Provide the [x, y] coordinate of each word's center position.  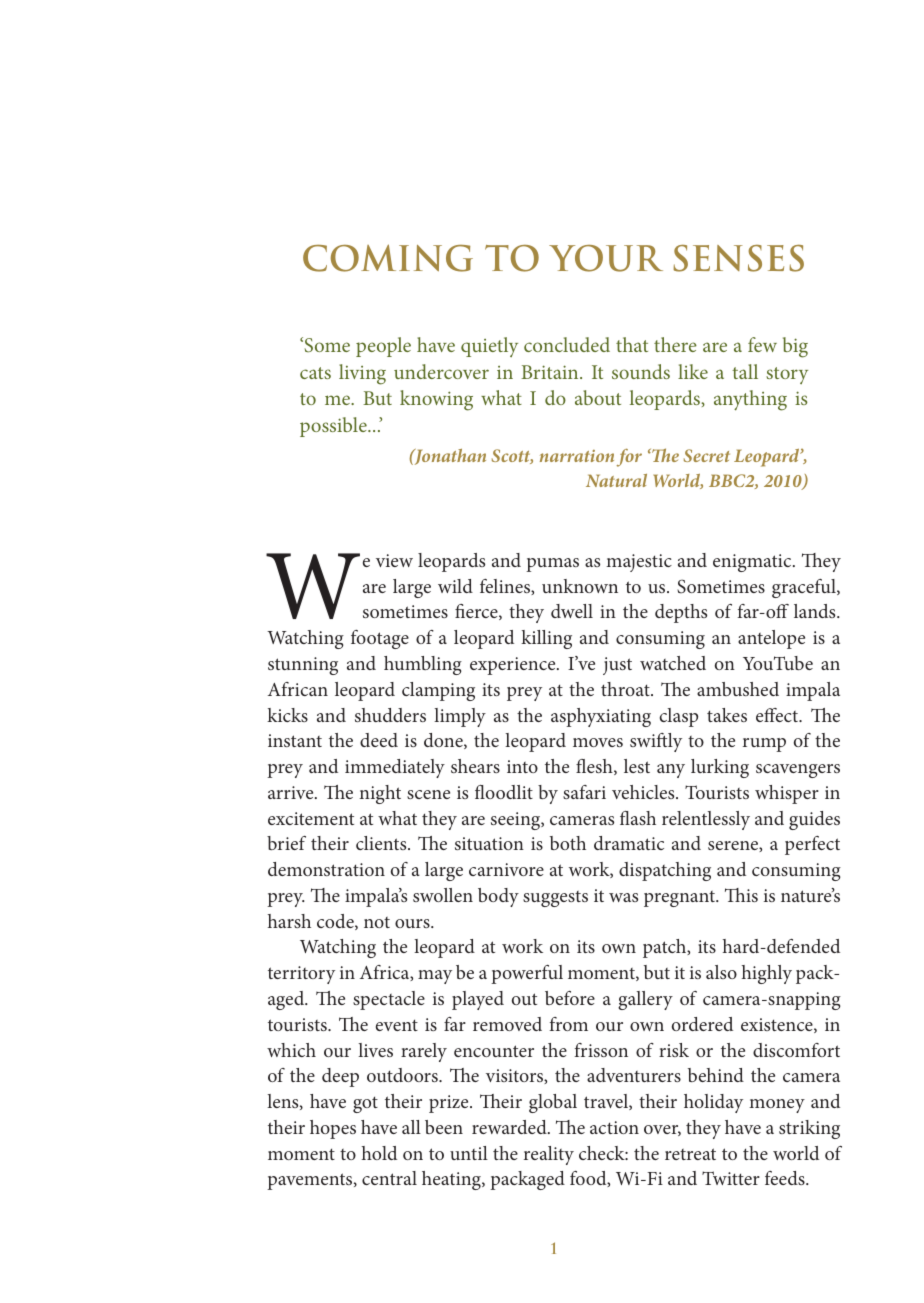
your [606, 258]
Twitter [731, 1178]
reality [549, 1155]
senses [738, 258]
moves [598, 742]
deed [379, 740]
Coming [388, 258]
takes [727, 715]
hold [379, 1153]
